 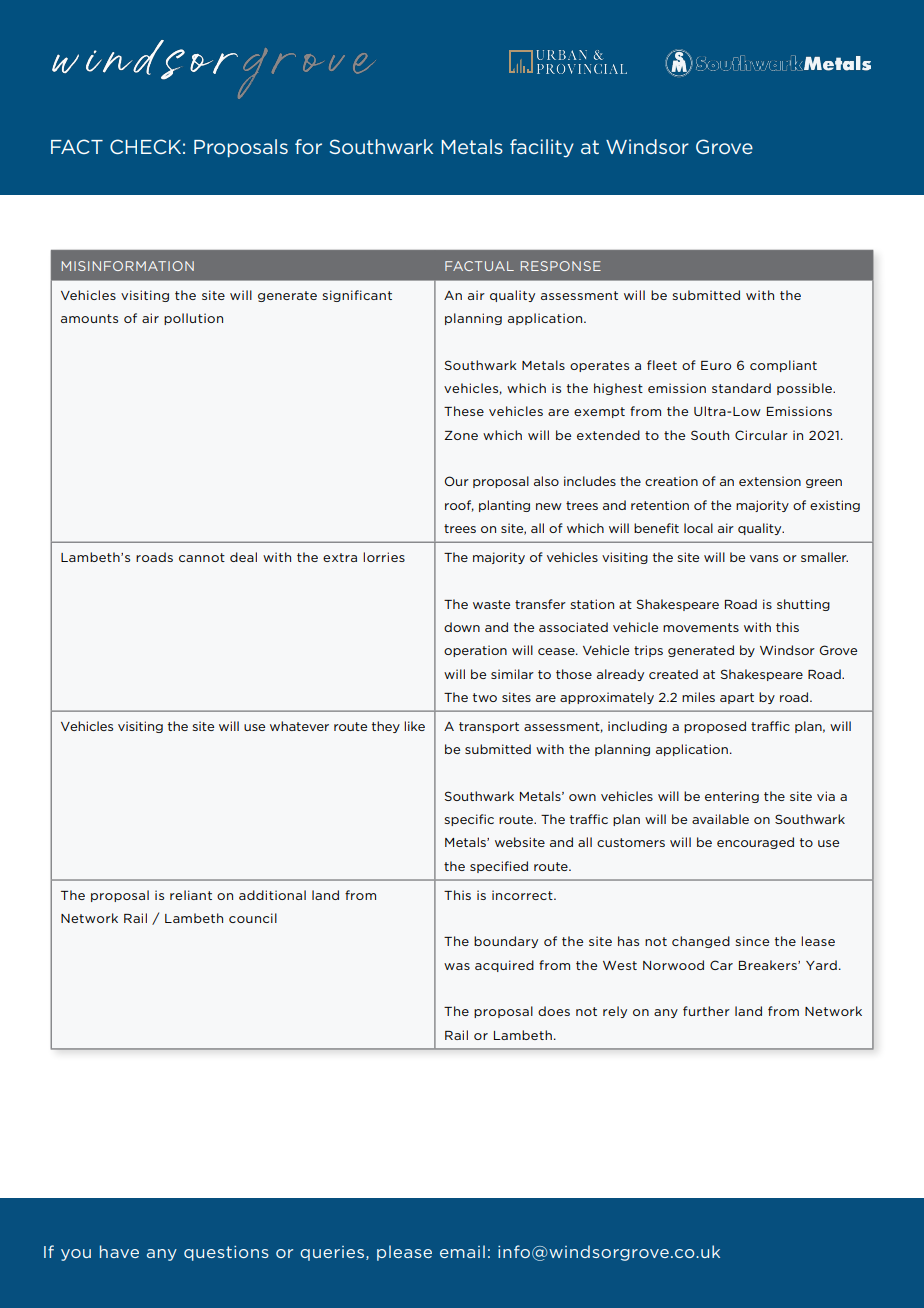 What do you see at coordinates (202, 557) in the document?
I see `cannot` at bounding box center [202, 557].
